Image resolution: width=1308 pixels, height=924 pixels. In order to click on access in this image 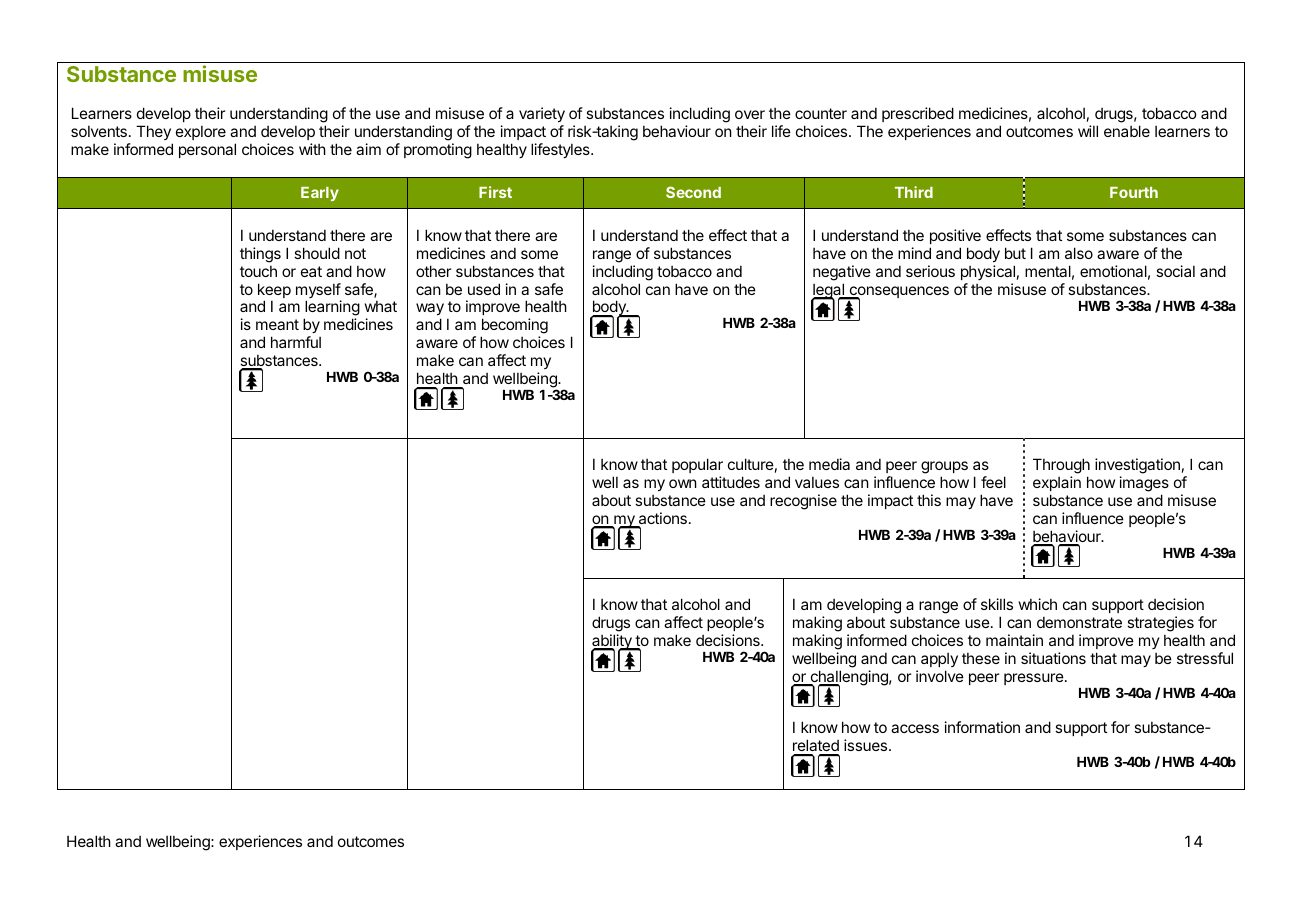, I will do `click(915, 728)`.
